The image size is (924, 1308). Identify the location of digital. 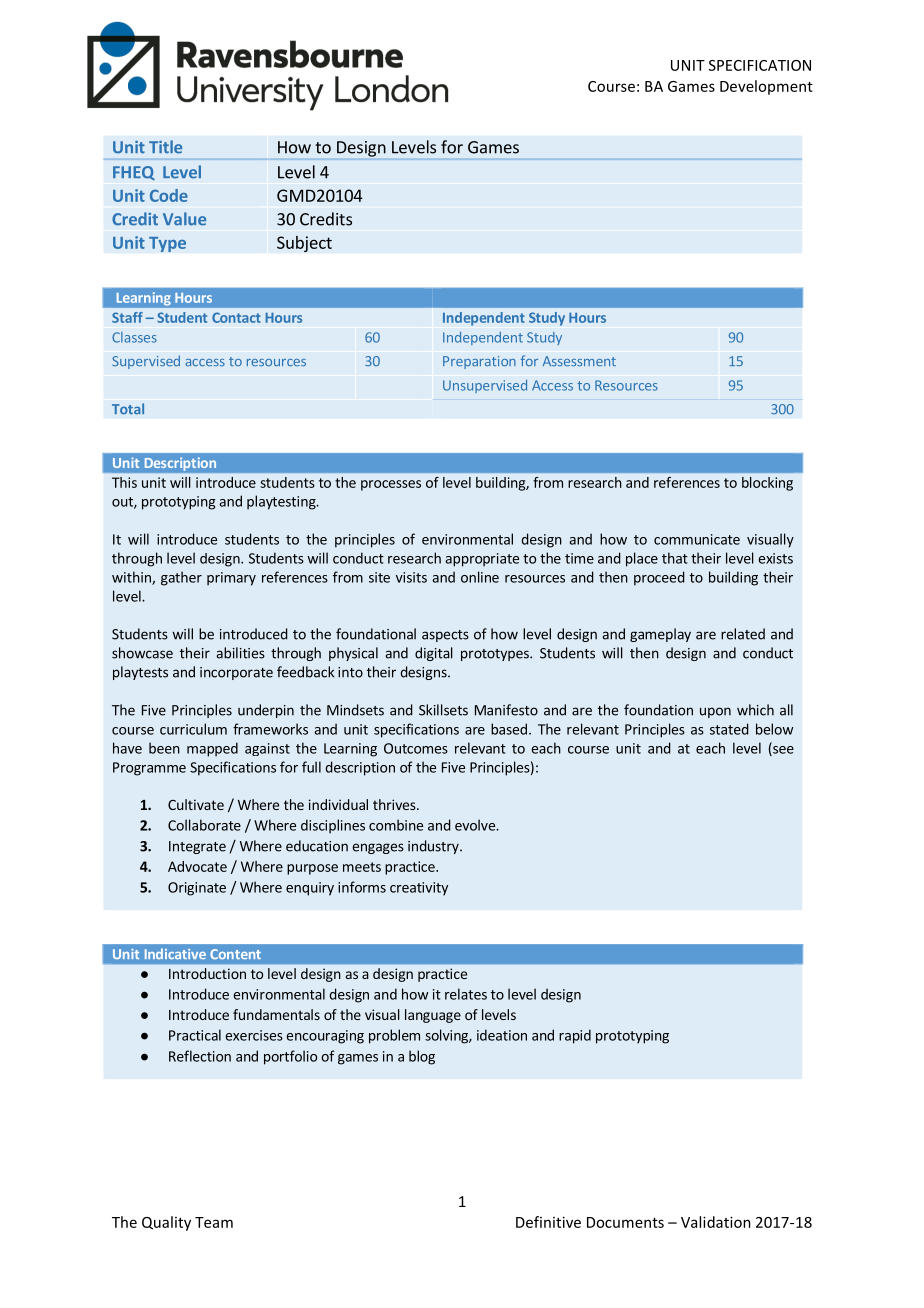
(434, 654).
